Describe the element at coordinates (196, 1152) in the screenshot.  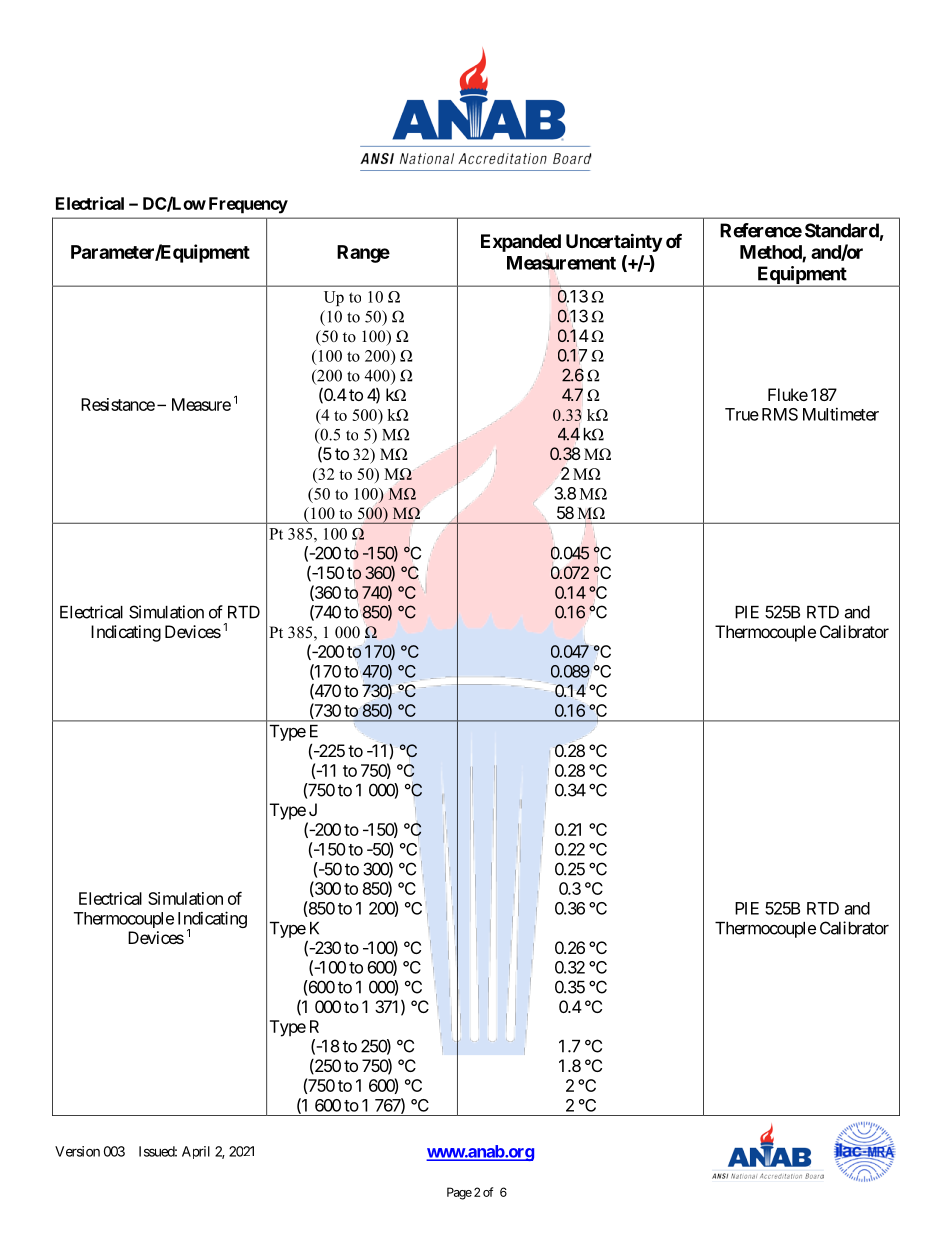
I see `April` at that location.
